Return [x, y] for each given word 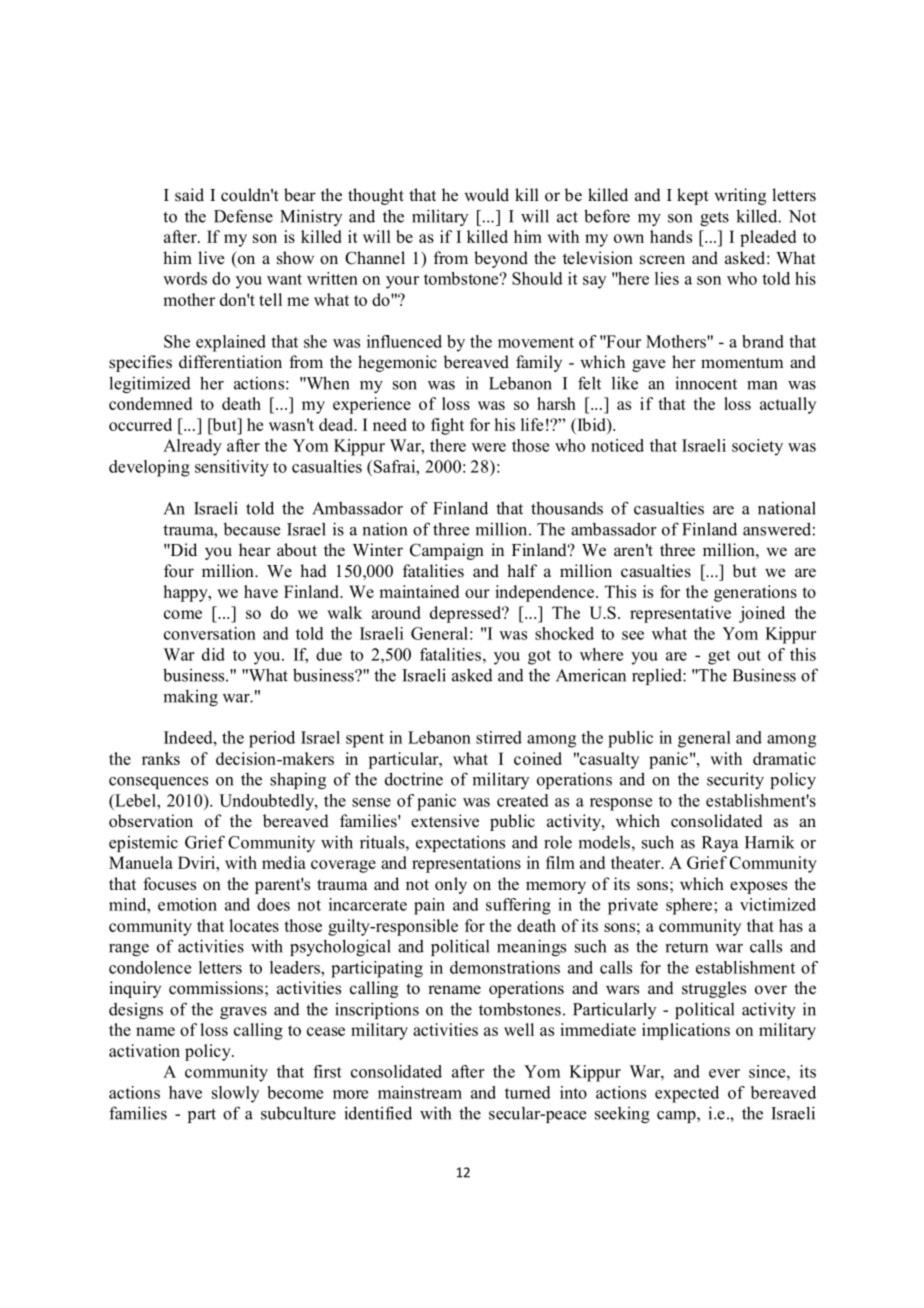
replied [658, 676]
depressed [467, 614]
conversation [210, 633]
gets [714, 219]
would [486, 195]
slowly [235, 1094]
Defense [243, 216]
